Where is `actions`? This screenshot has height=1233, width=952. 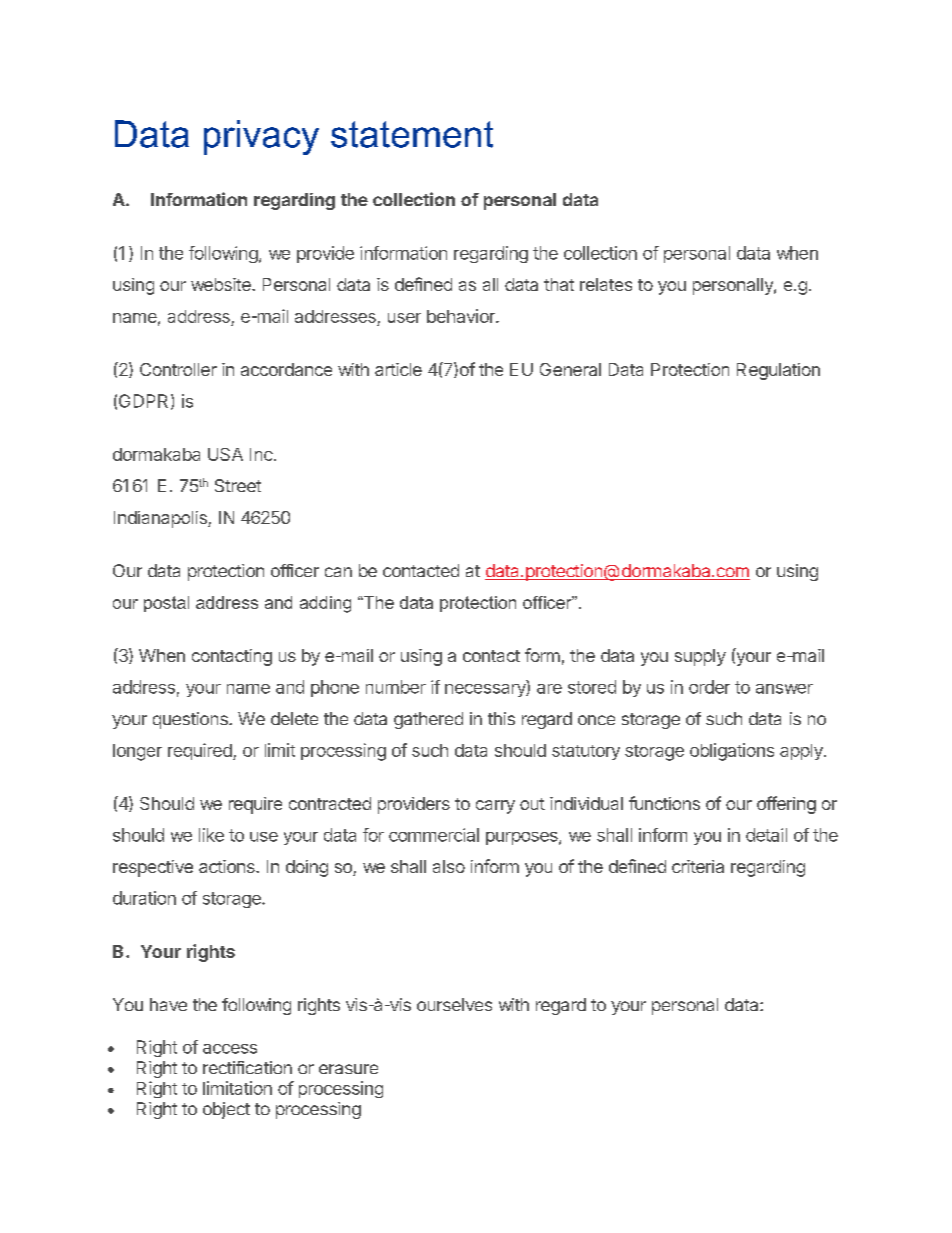
actions is located at coordinates (228, 866).
